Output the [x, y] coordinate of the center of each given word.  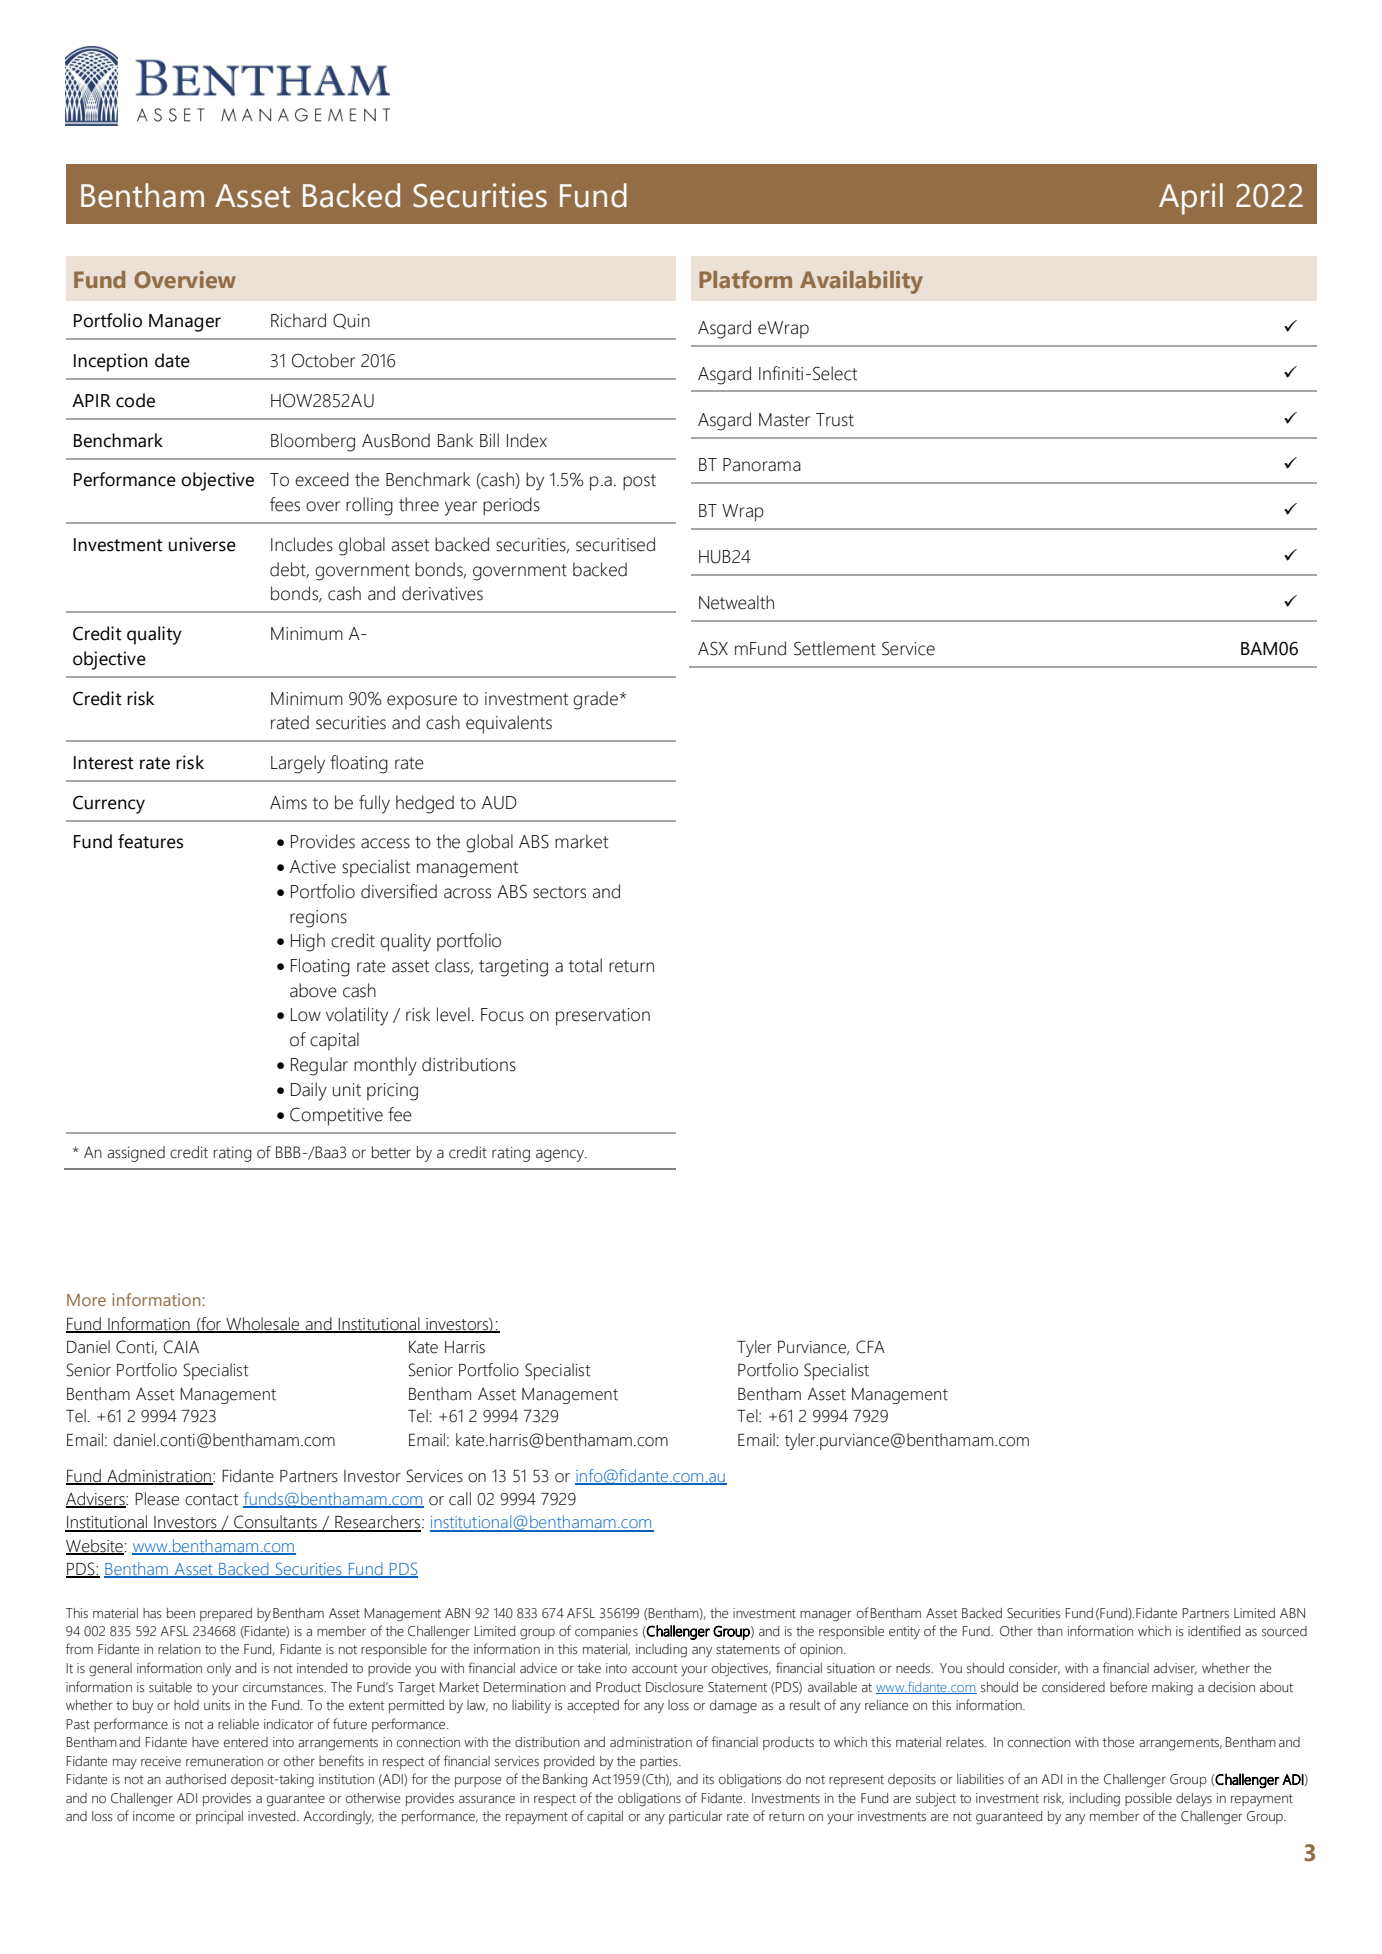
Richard [298, 320]
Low [306, 1015]
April [1191, 199]
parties [660, 1762]
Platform [745, 279]
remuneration [224, 1761]
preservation [603, 1017]
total [585, 965]
